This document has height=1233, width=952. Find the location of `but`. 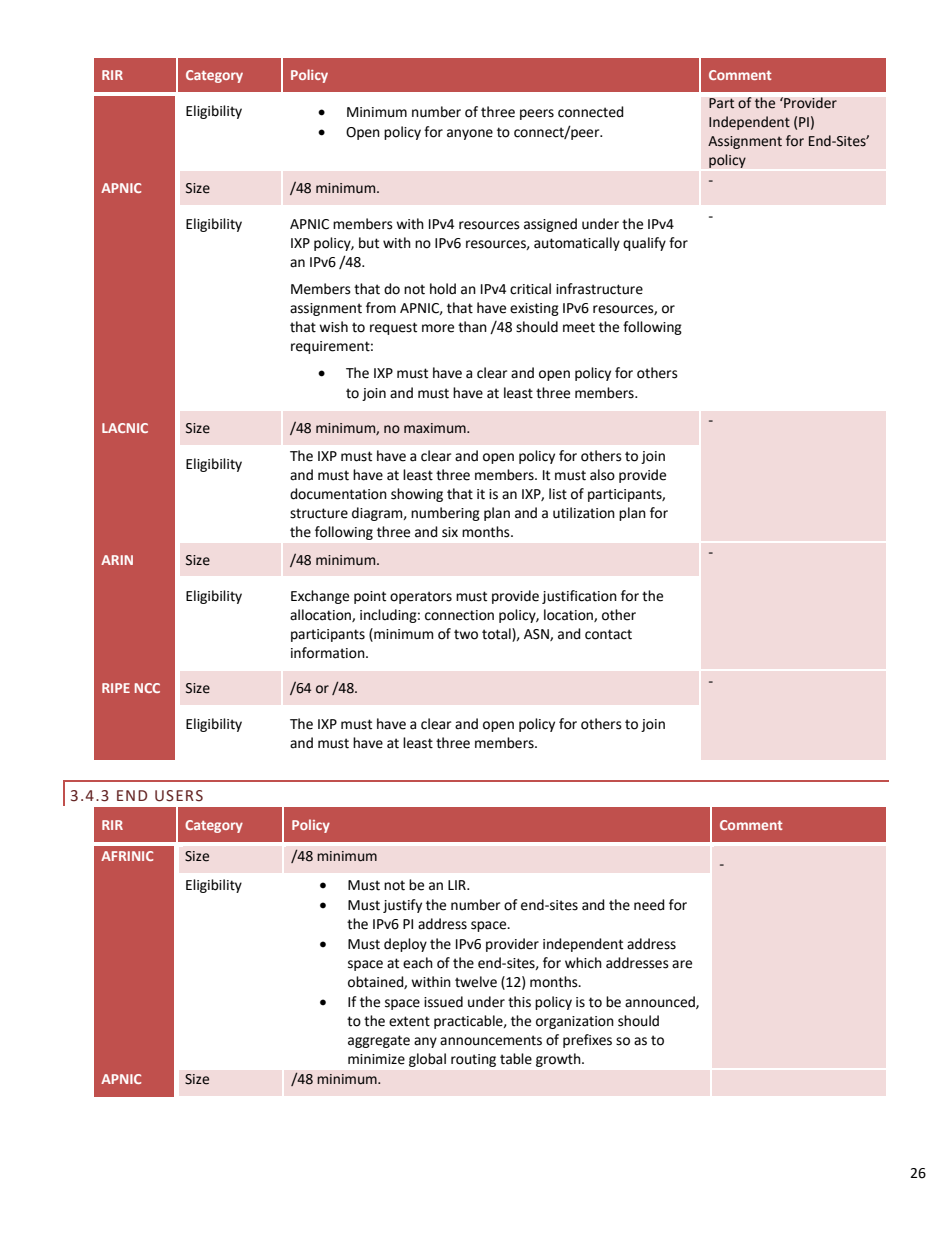

but is located at coordinates (369, 243).
